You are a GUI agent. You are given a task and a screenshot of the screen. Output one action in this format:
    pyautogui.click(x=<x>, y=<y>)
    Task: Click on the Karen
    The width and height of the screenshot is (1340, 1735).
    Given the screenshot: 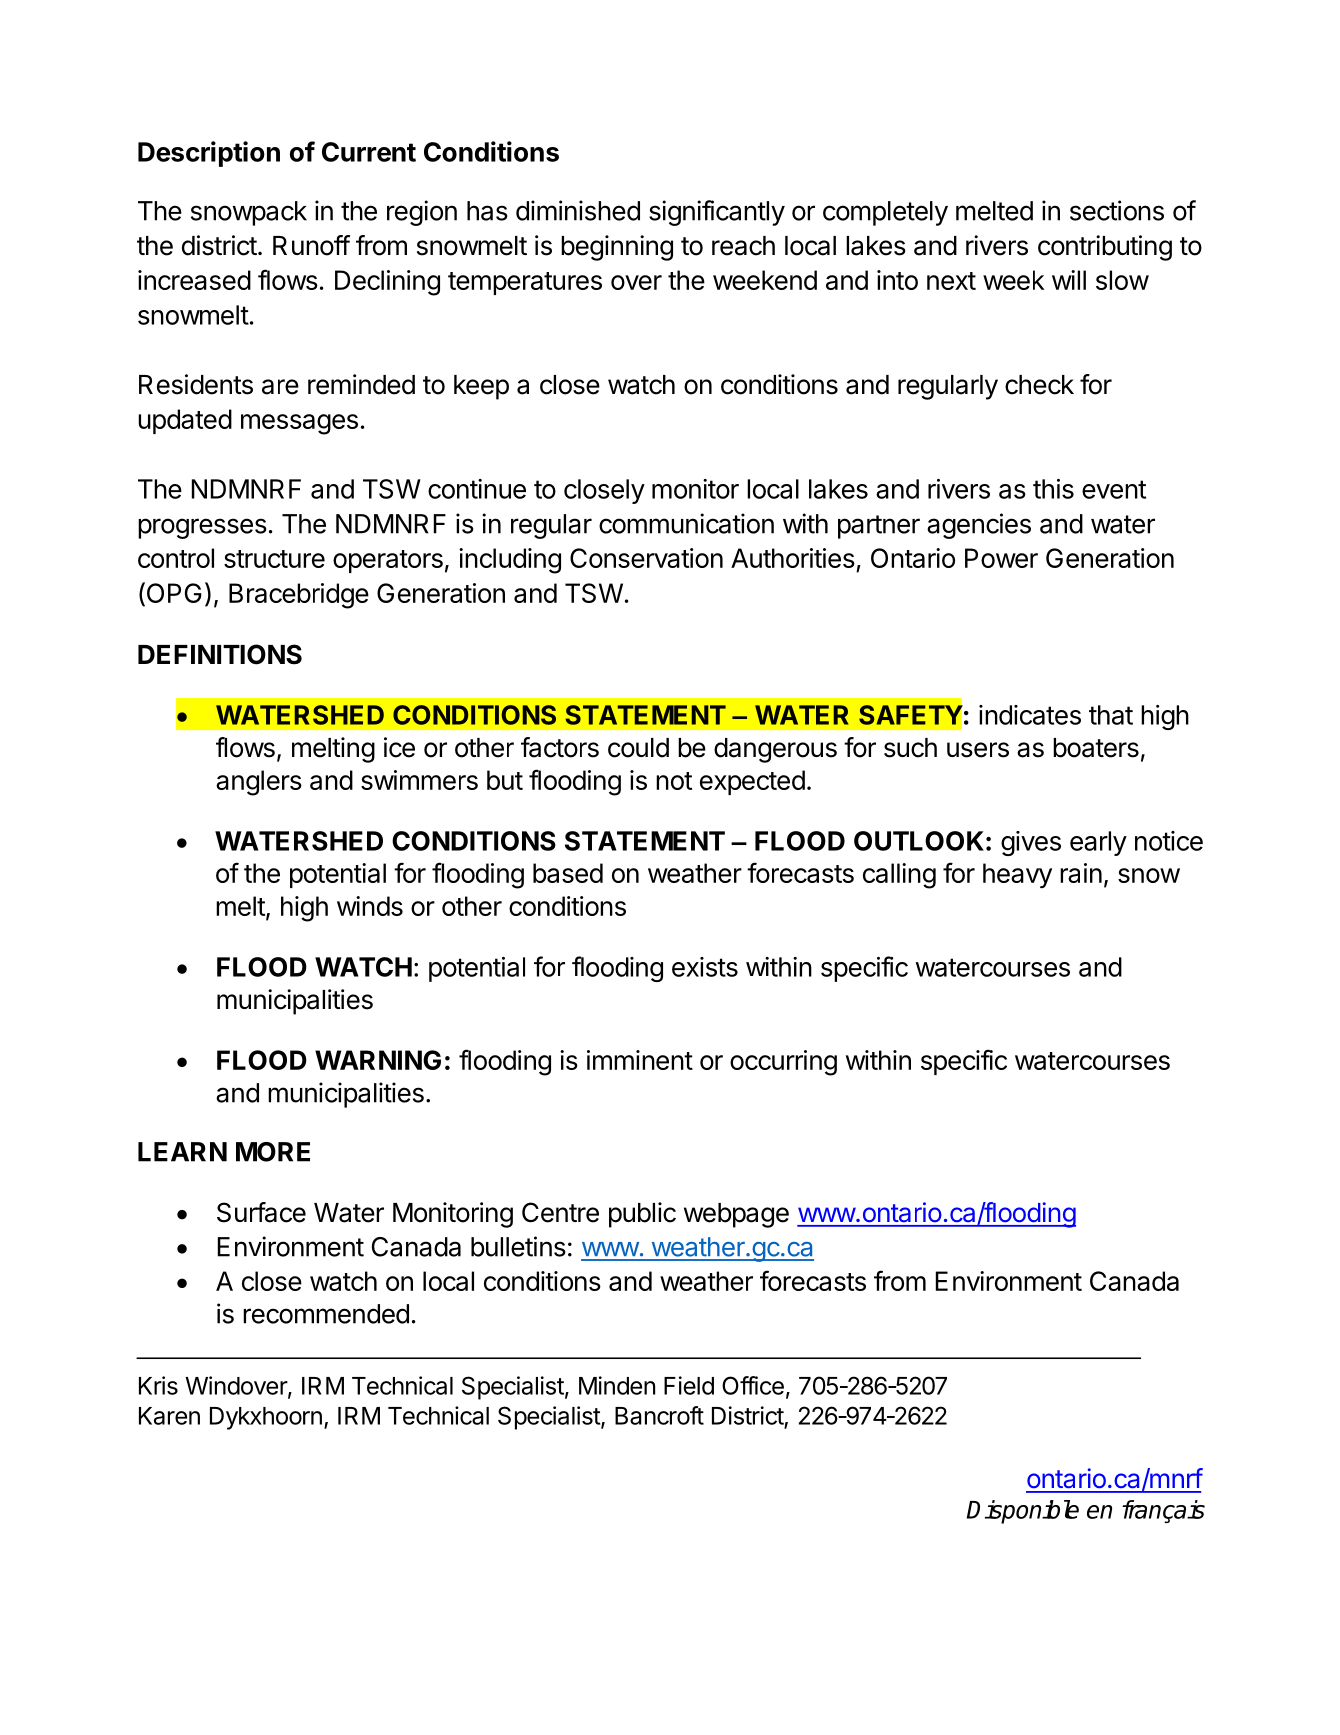 What is the action you would take?
    pyautogui.click(x=169, y=1416)
